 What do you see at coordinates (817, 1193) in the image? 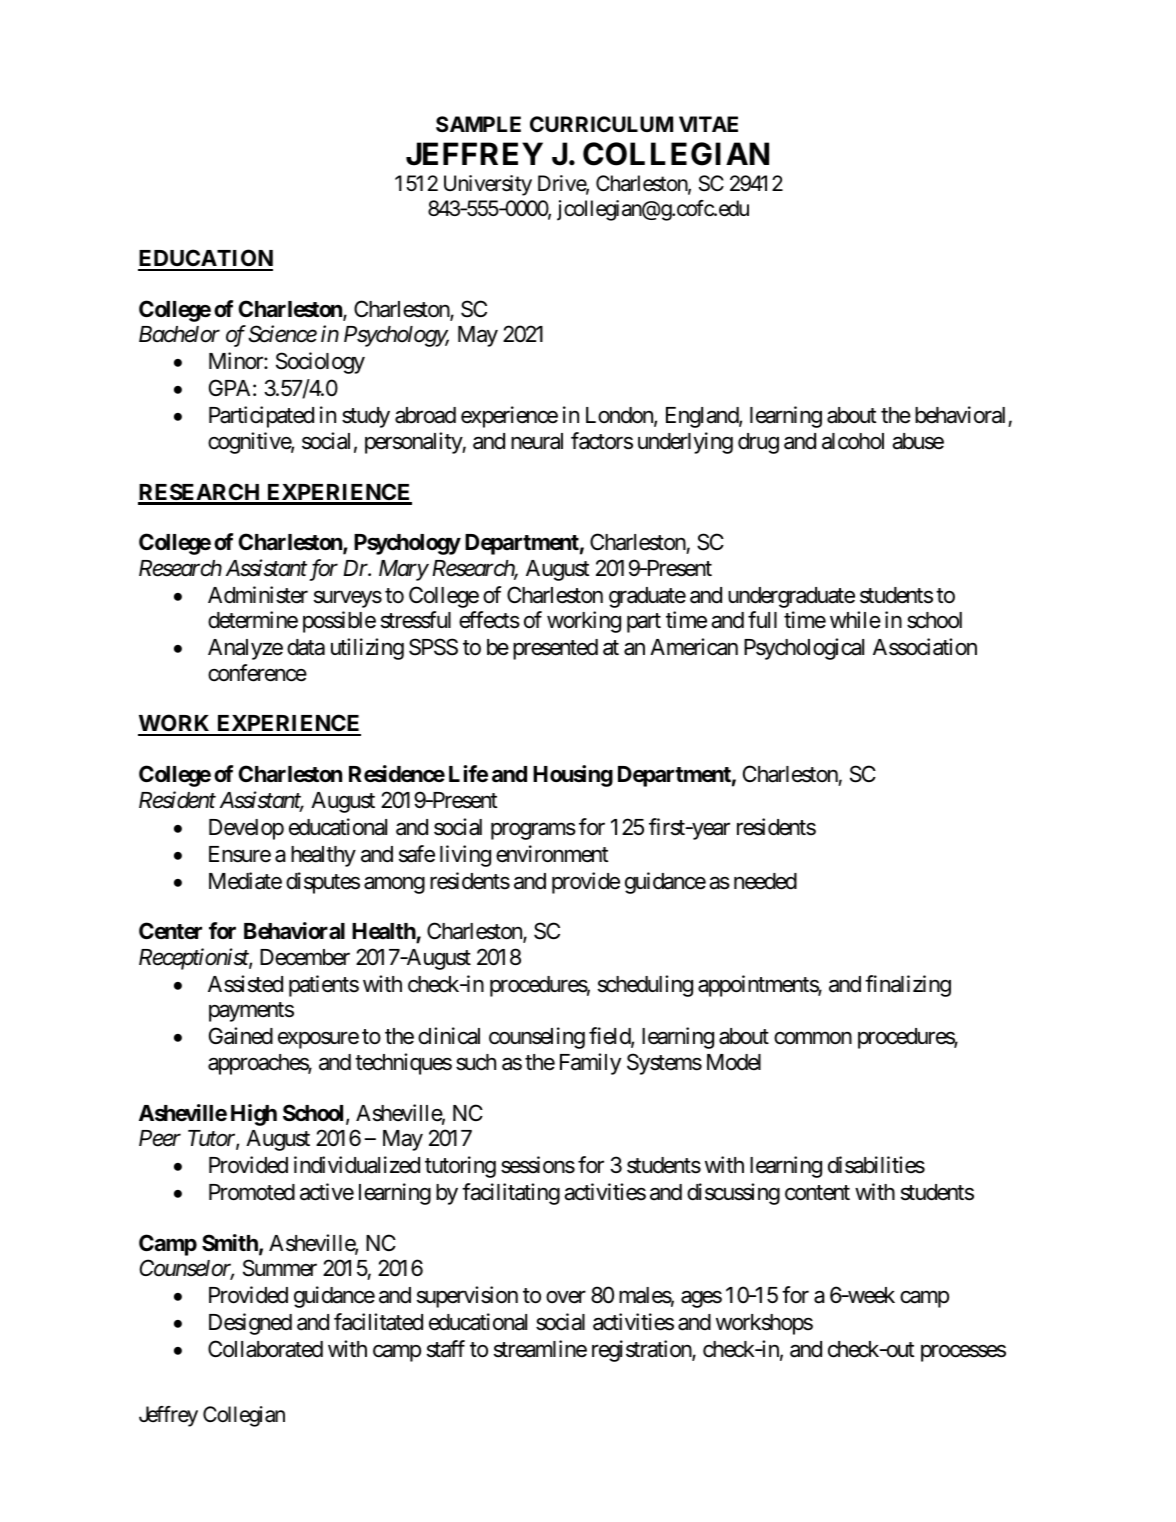
I see `content` at bounding box center [817, 1193].
